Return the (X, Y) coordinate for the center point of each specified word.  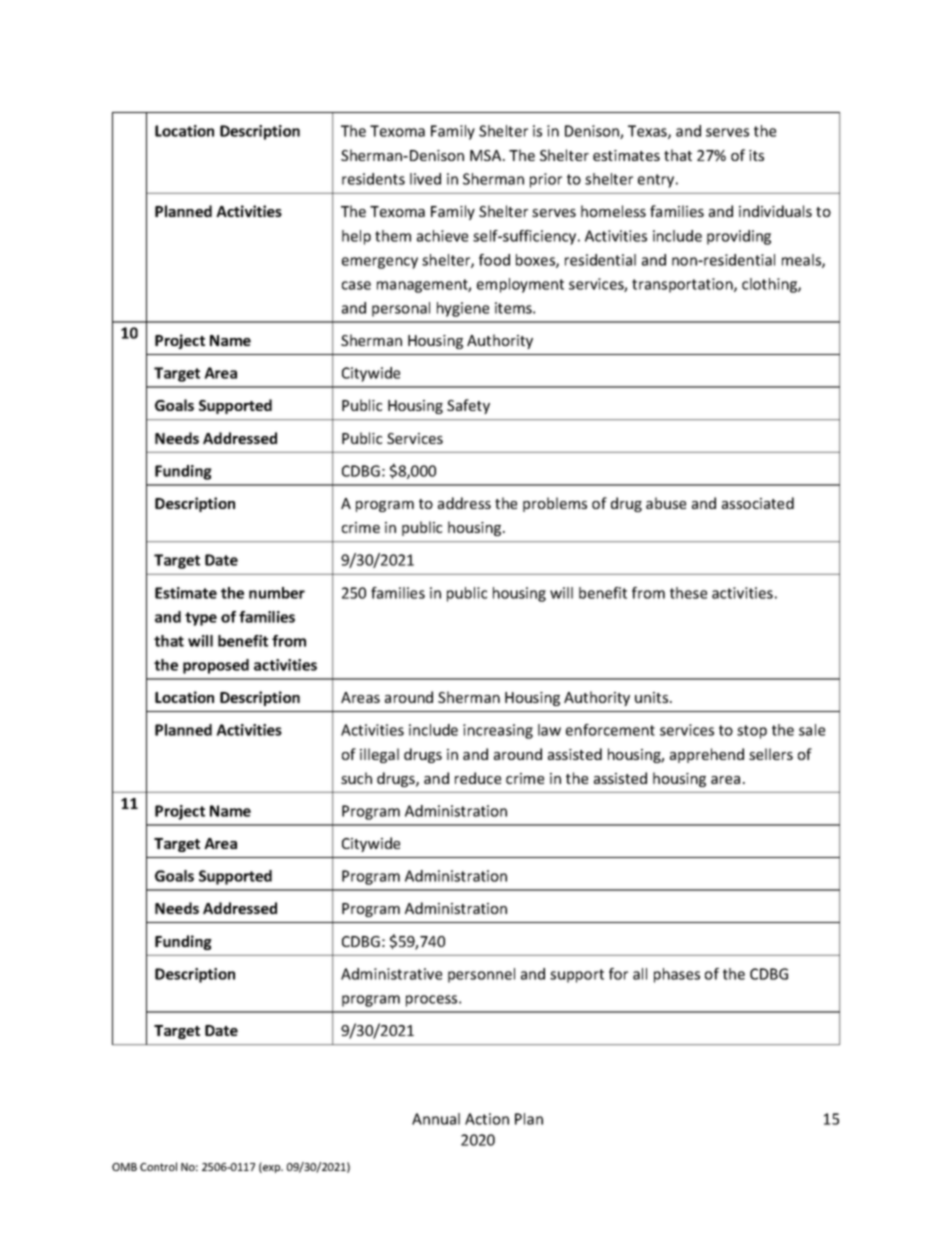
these (688, 593)
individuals (775, 211)
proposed (216, 666)
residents (373, 179)
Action (487, 1119)
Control (158, 1166)
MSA (487, 155)
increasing (498, 731)
